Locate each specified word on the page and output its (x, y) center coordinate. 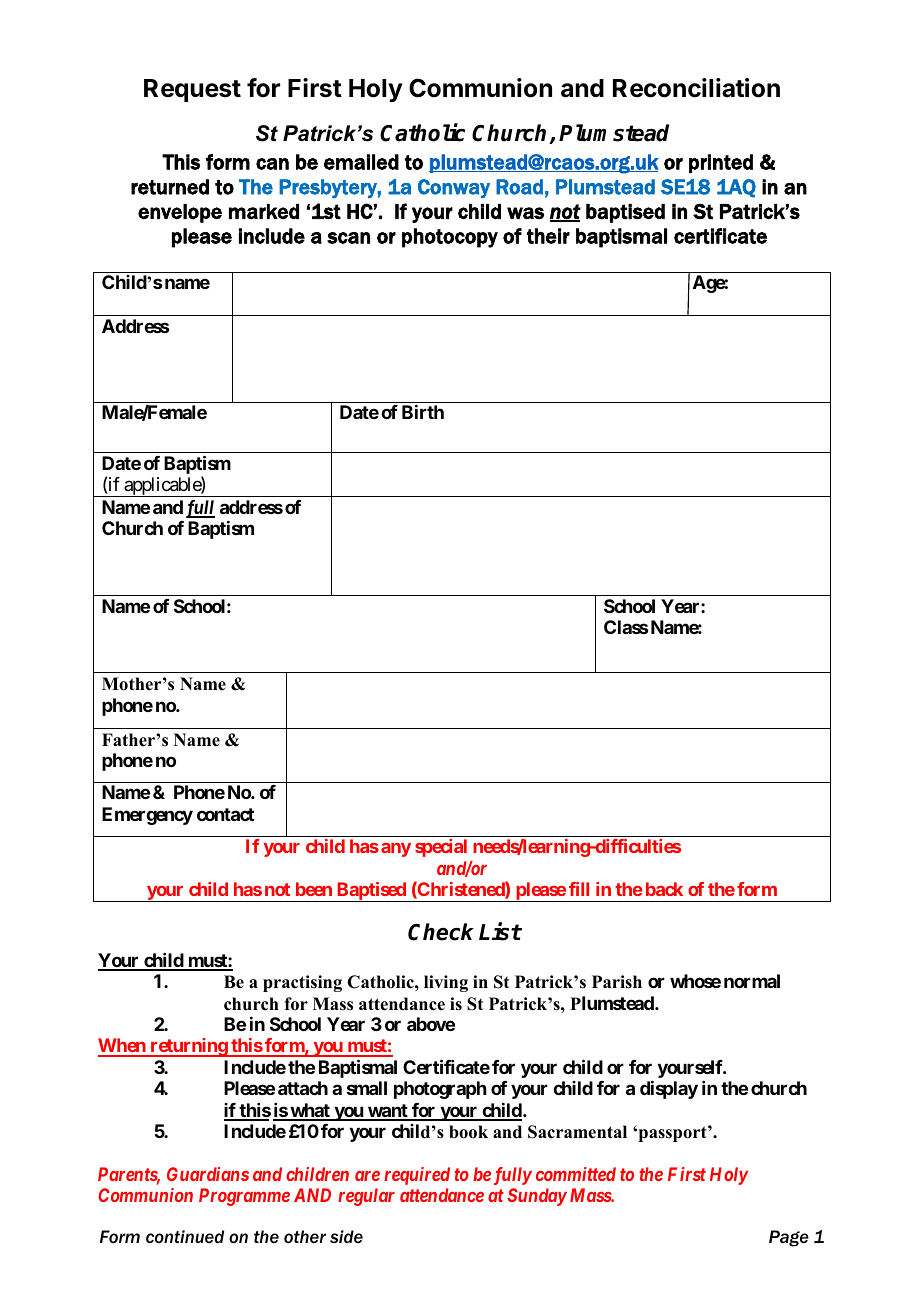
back (664, 889)
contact (225, 814)
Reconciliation (696, 88)
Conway (454, 188)
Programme (244, 1197)
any (396, 850)
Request (192, 90)
